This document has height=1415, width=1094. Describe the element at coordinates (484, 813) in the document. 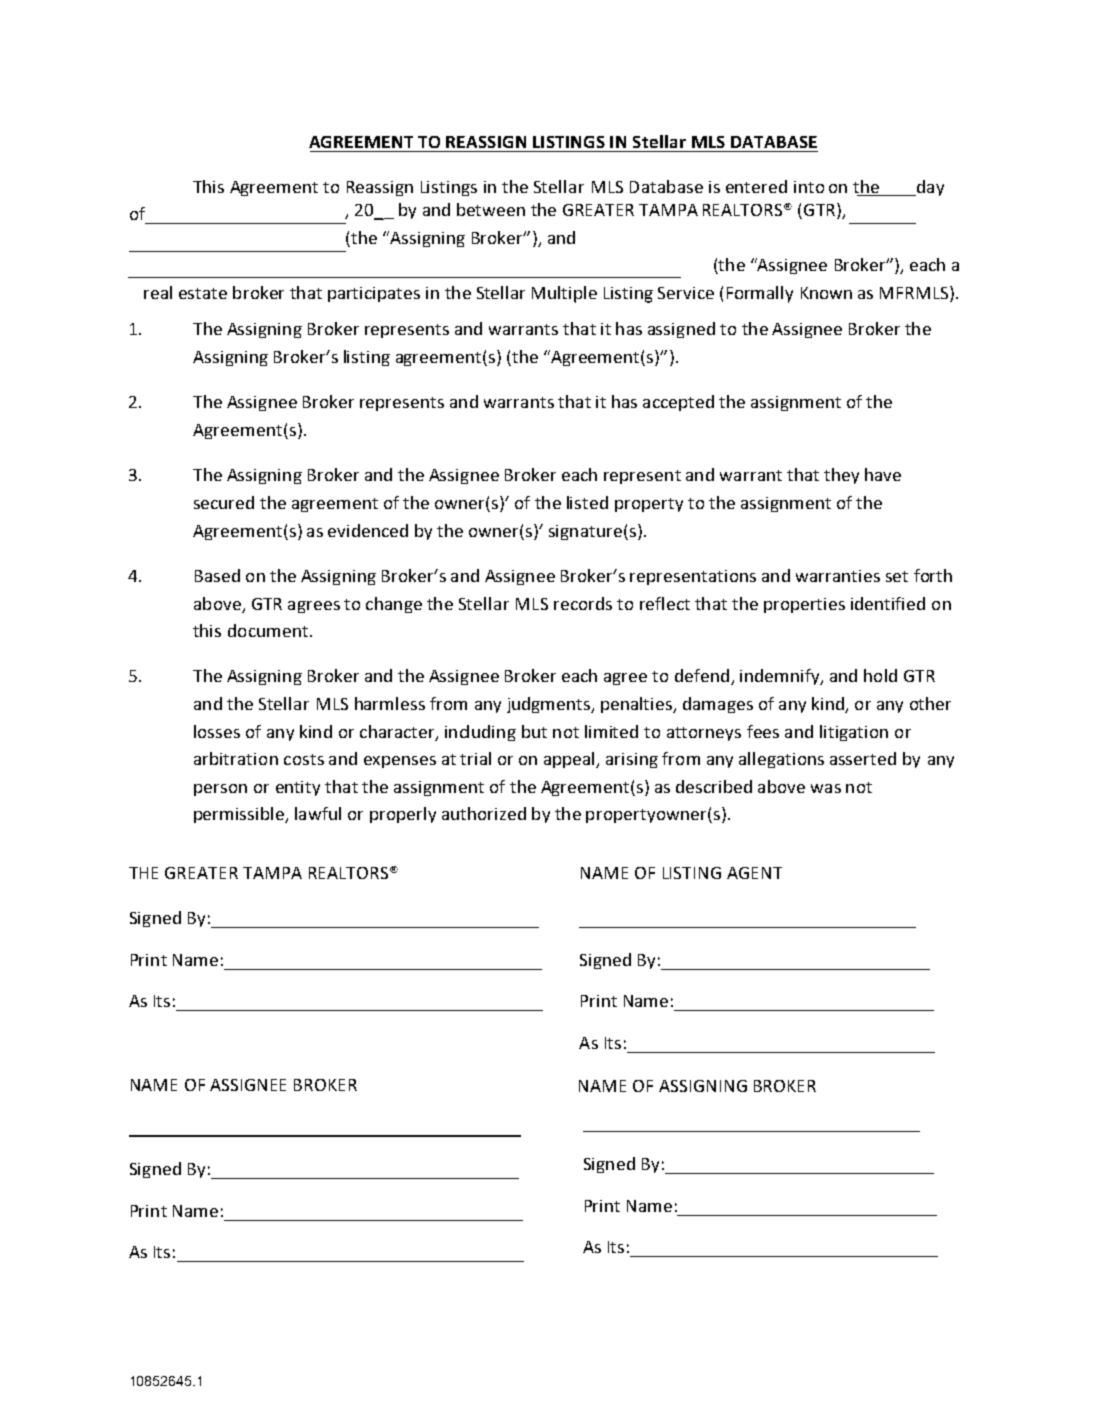

I see `authorized` at that location.
